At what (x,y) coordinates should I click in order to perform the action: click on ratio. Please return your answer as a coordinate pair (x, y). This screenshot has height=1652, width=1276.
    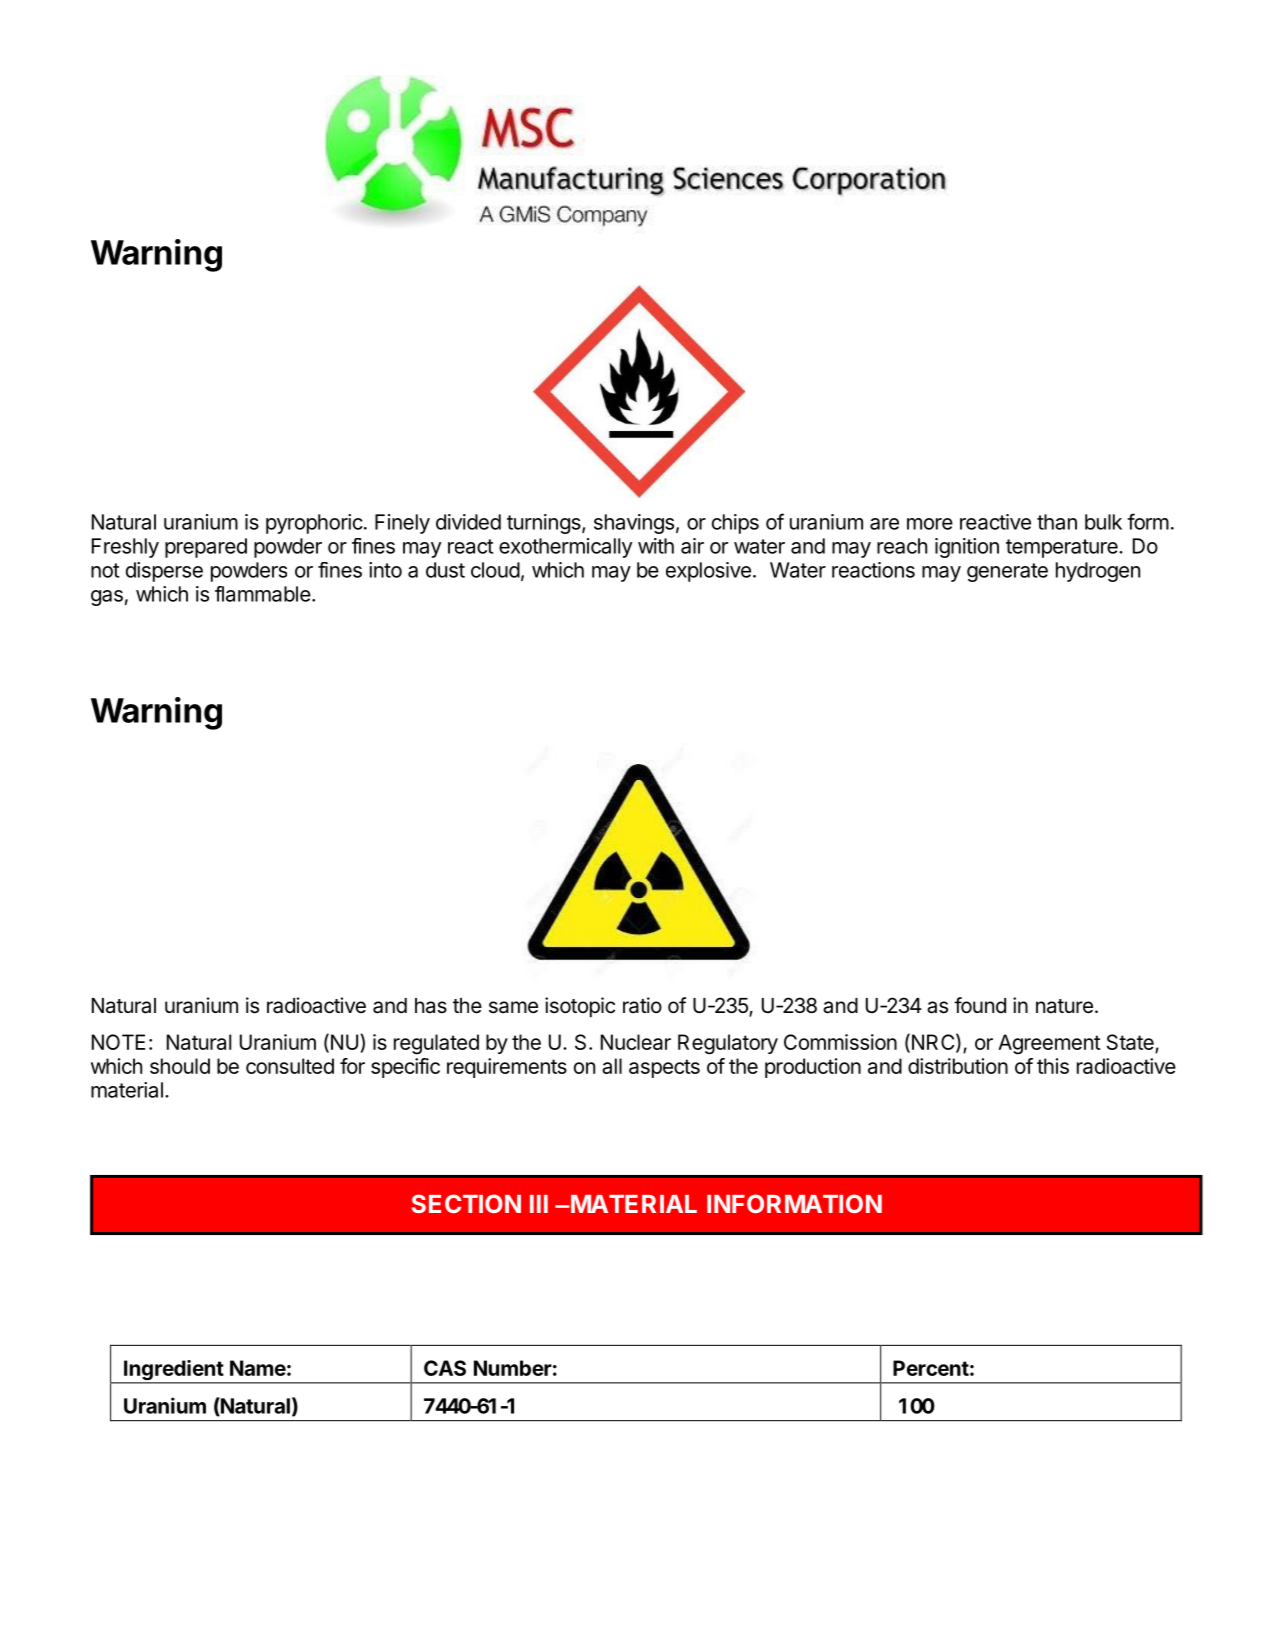
    Looking at the image, I should click on (642, 1005).
